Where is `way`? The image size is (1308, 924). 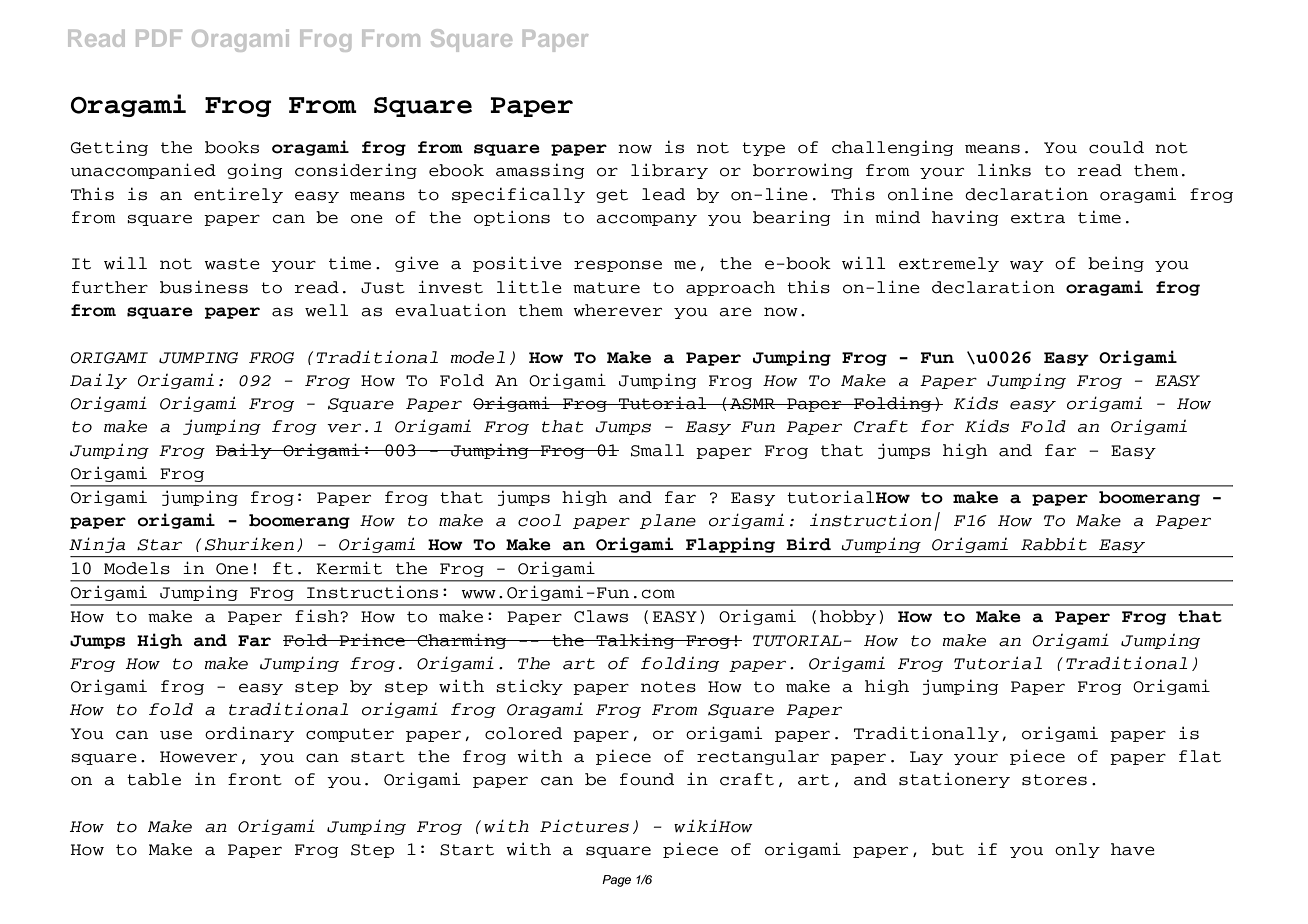
way is located at coordinates (1027, 266).
